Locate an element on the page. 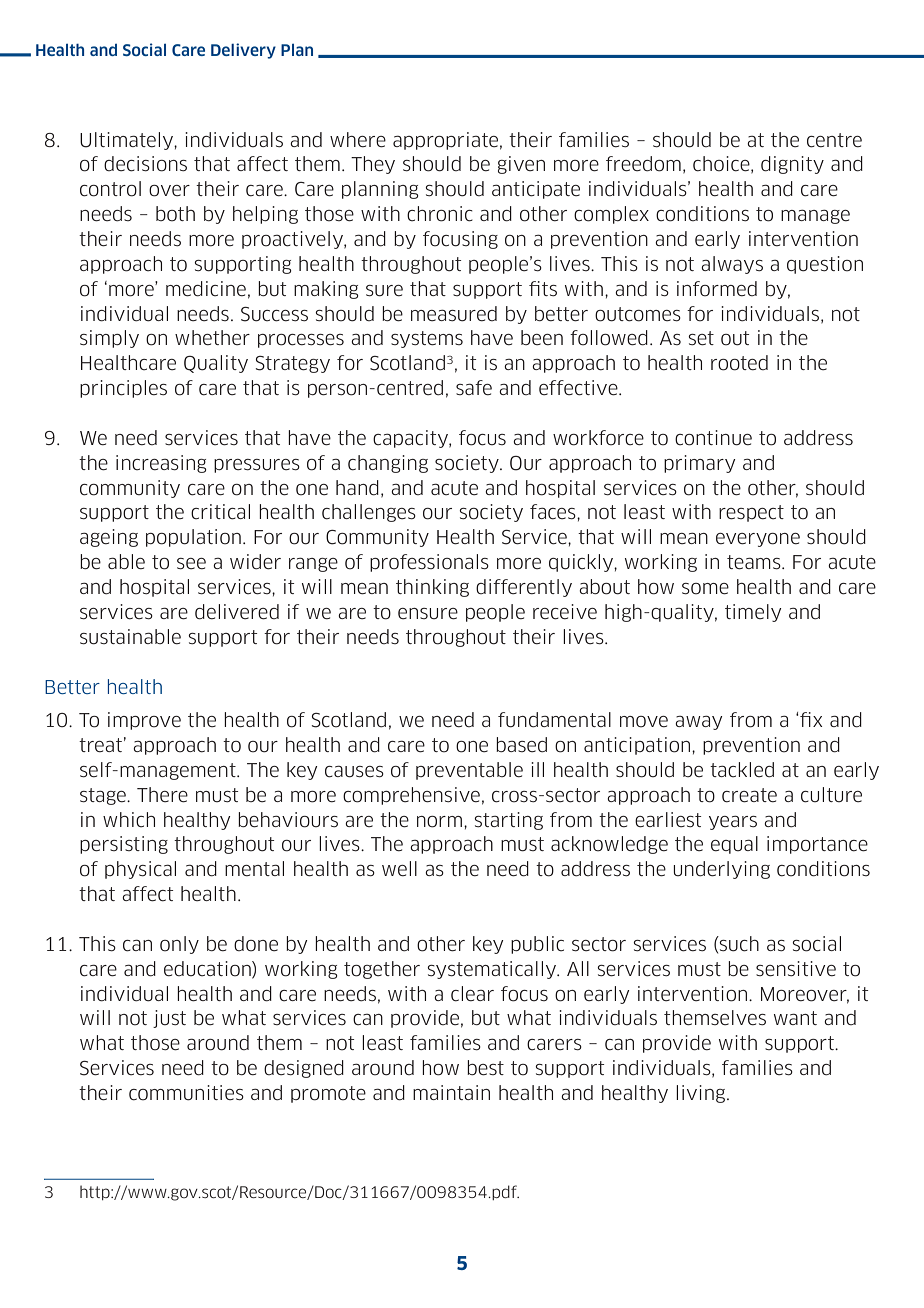  improve is located at coordinates (144, 721).
